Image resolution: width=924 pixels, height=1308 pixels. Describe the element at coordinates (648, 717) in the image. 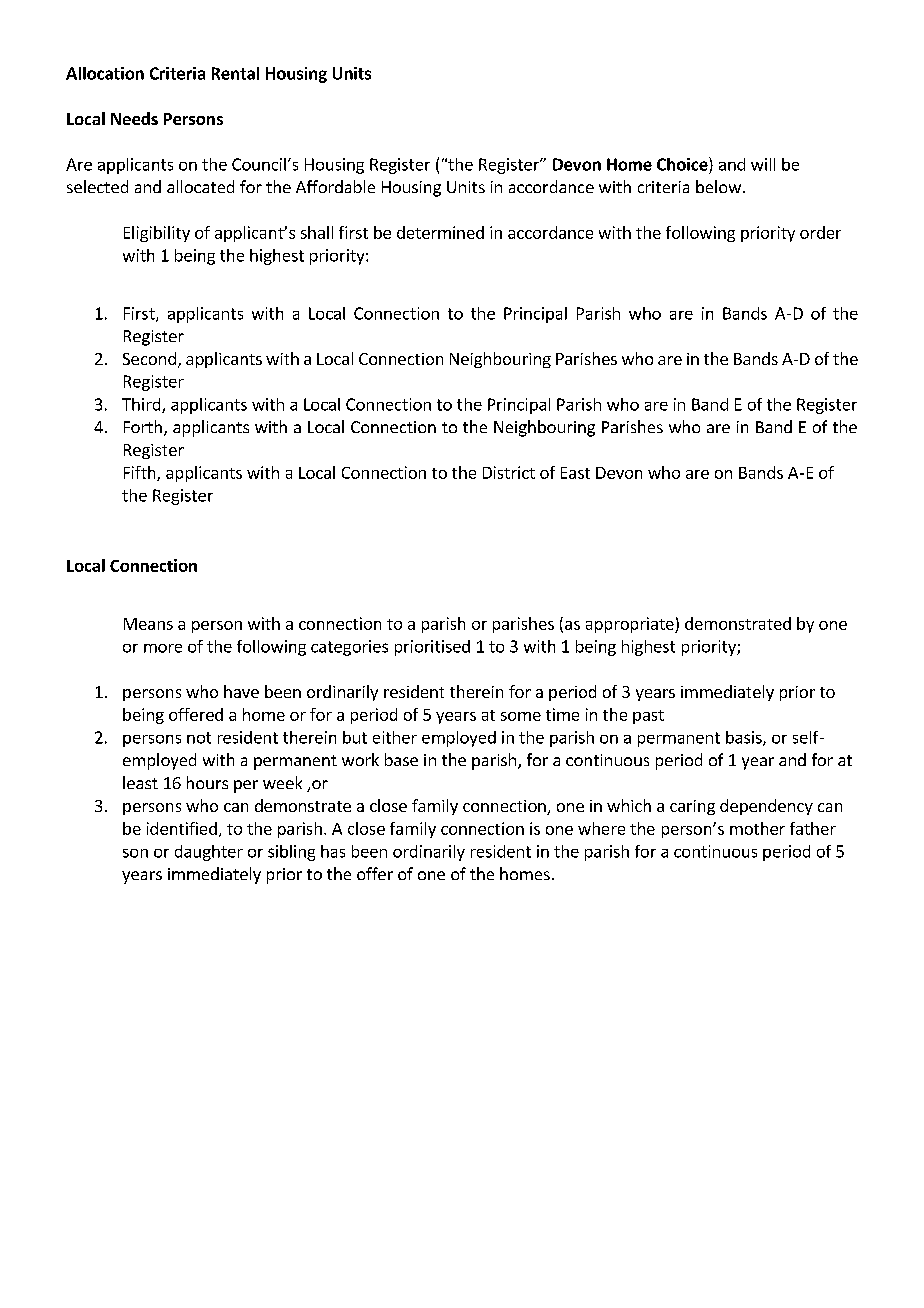

I see `past` at that location.
